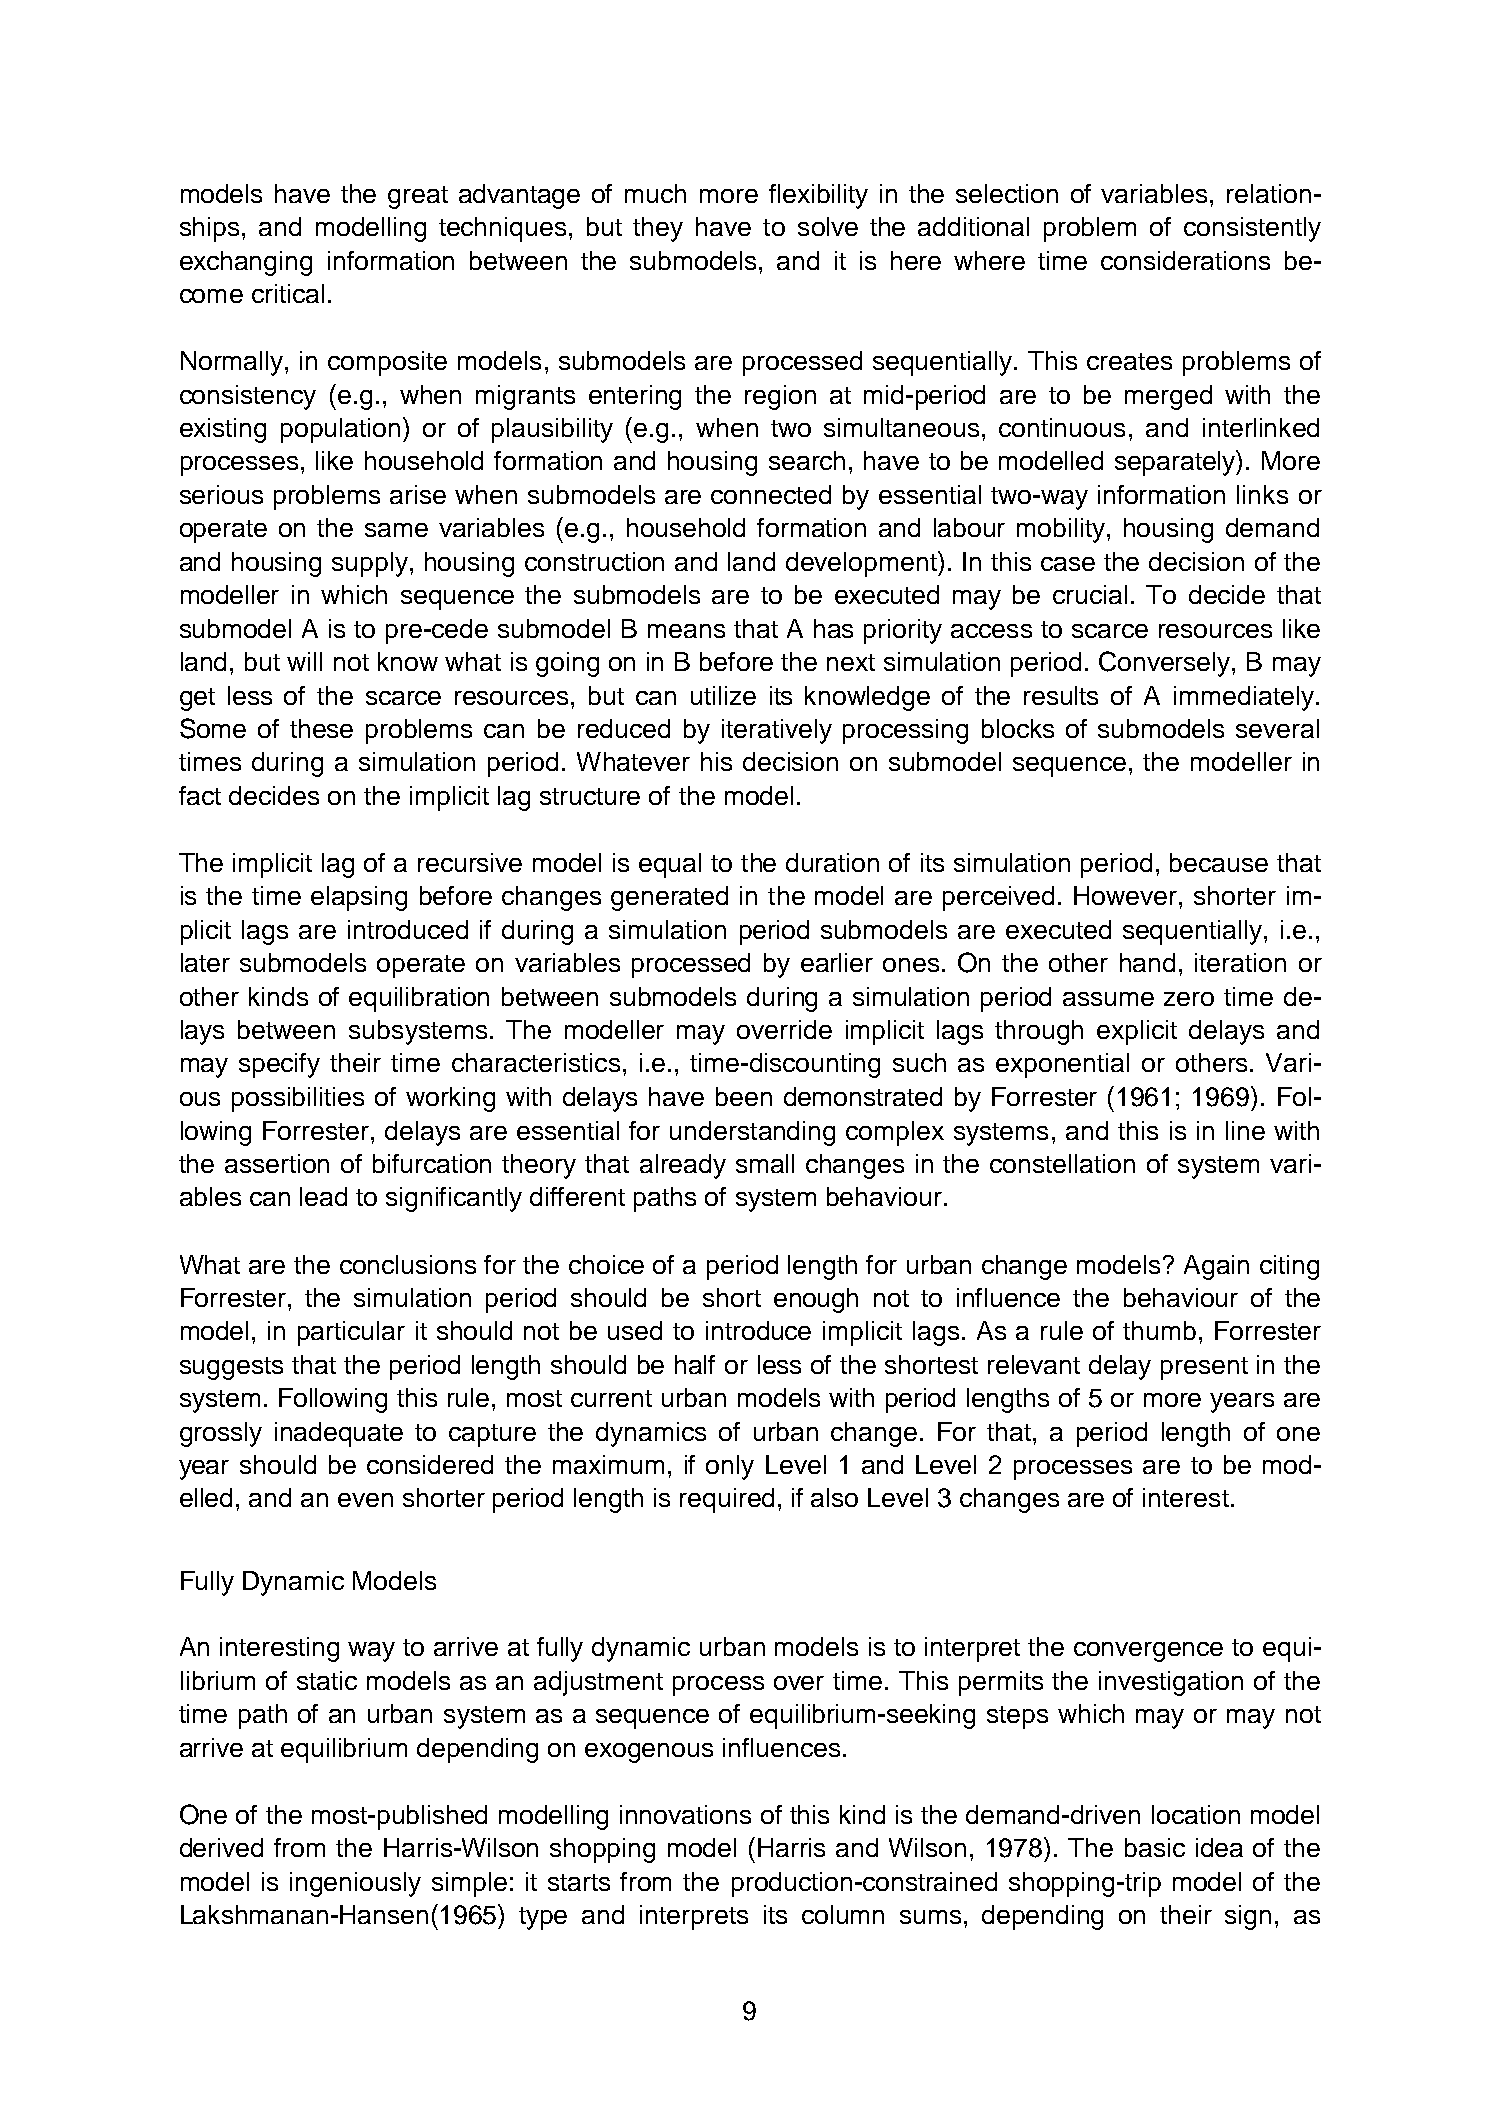 Image resolution: width=1499 pixels, height=2121 pixels. I want to click on basic, so click(1155, 1847).
